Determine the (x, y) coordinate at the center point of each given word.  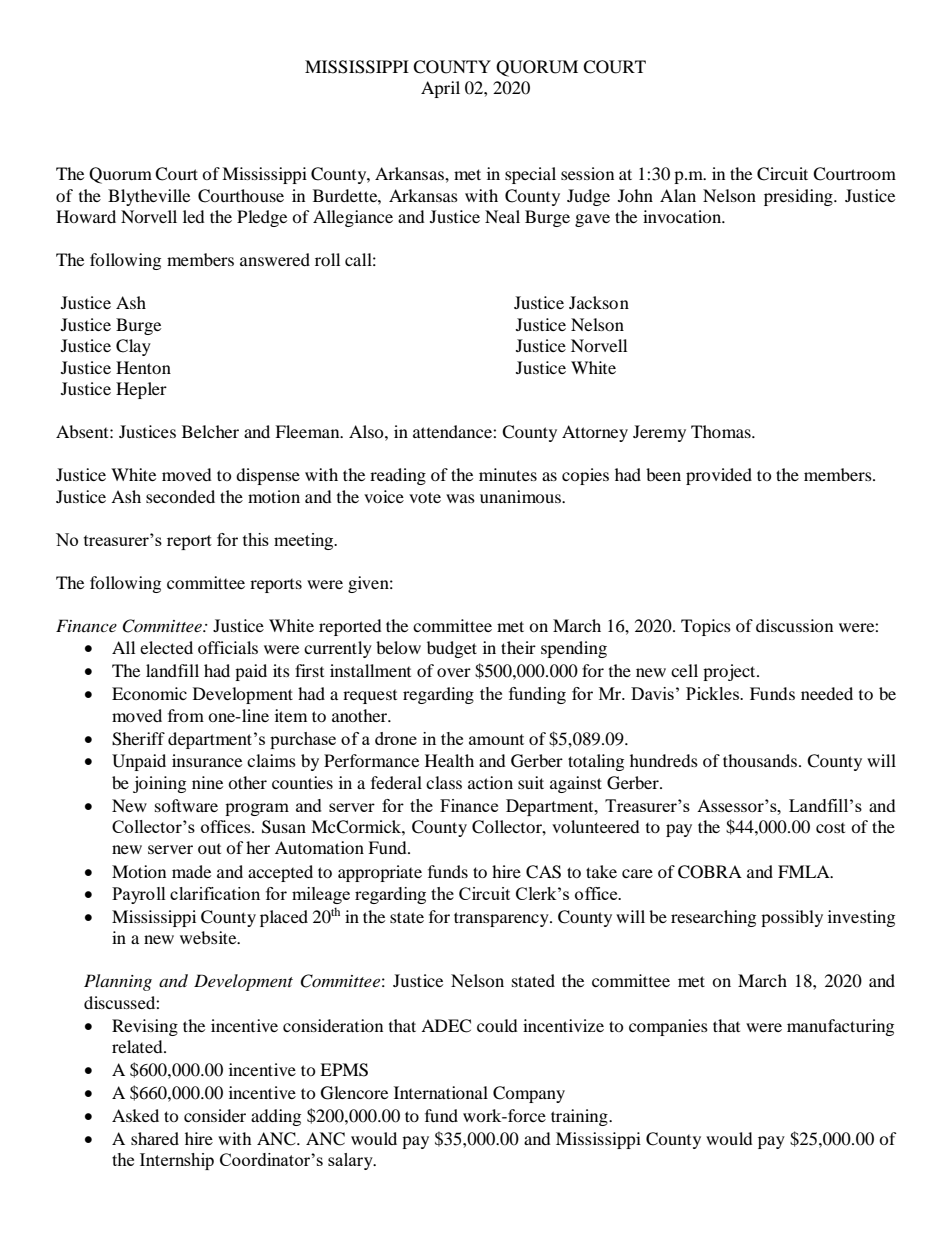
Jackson (599, 302)
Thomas (722, 431)
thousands (760, 760)
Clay (133, 347)
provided (719, 476)
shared (155, 1138)
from (186, 715)
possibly (792, 918)
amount (496, 739)
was (460, 498)
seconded (180, 496)
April (440, 89)
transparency (502, 919)
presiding (799, 197)
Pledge (262, 218)
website (209, 937)
